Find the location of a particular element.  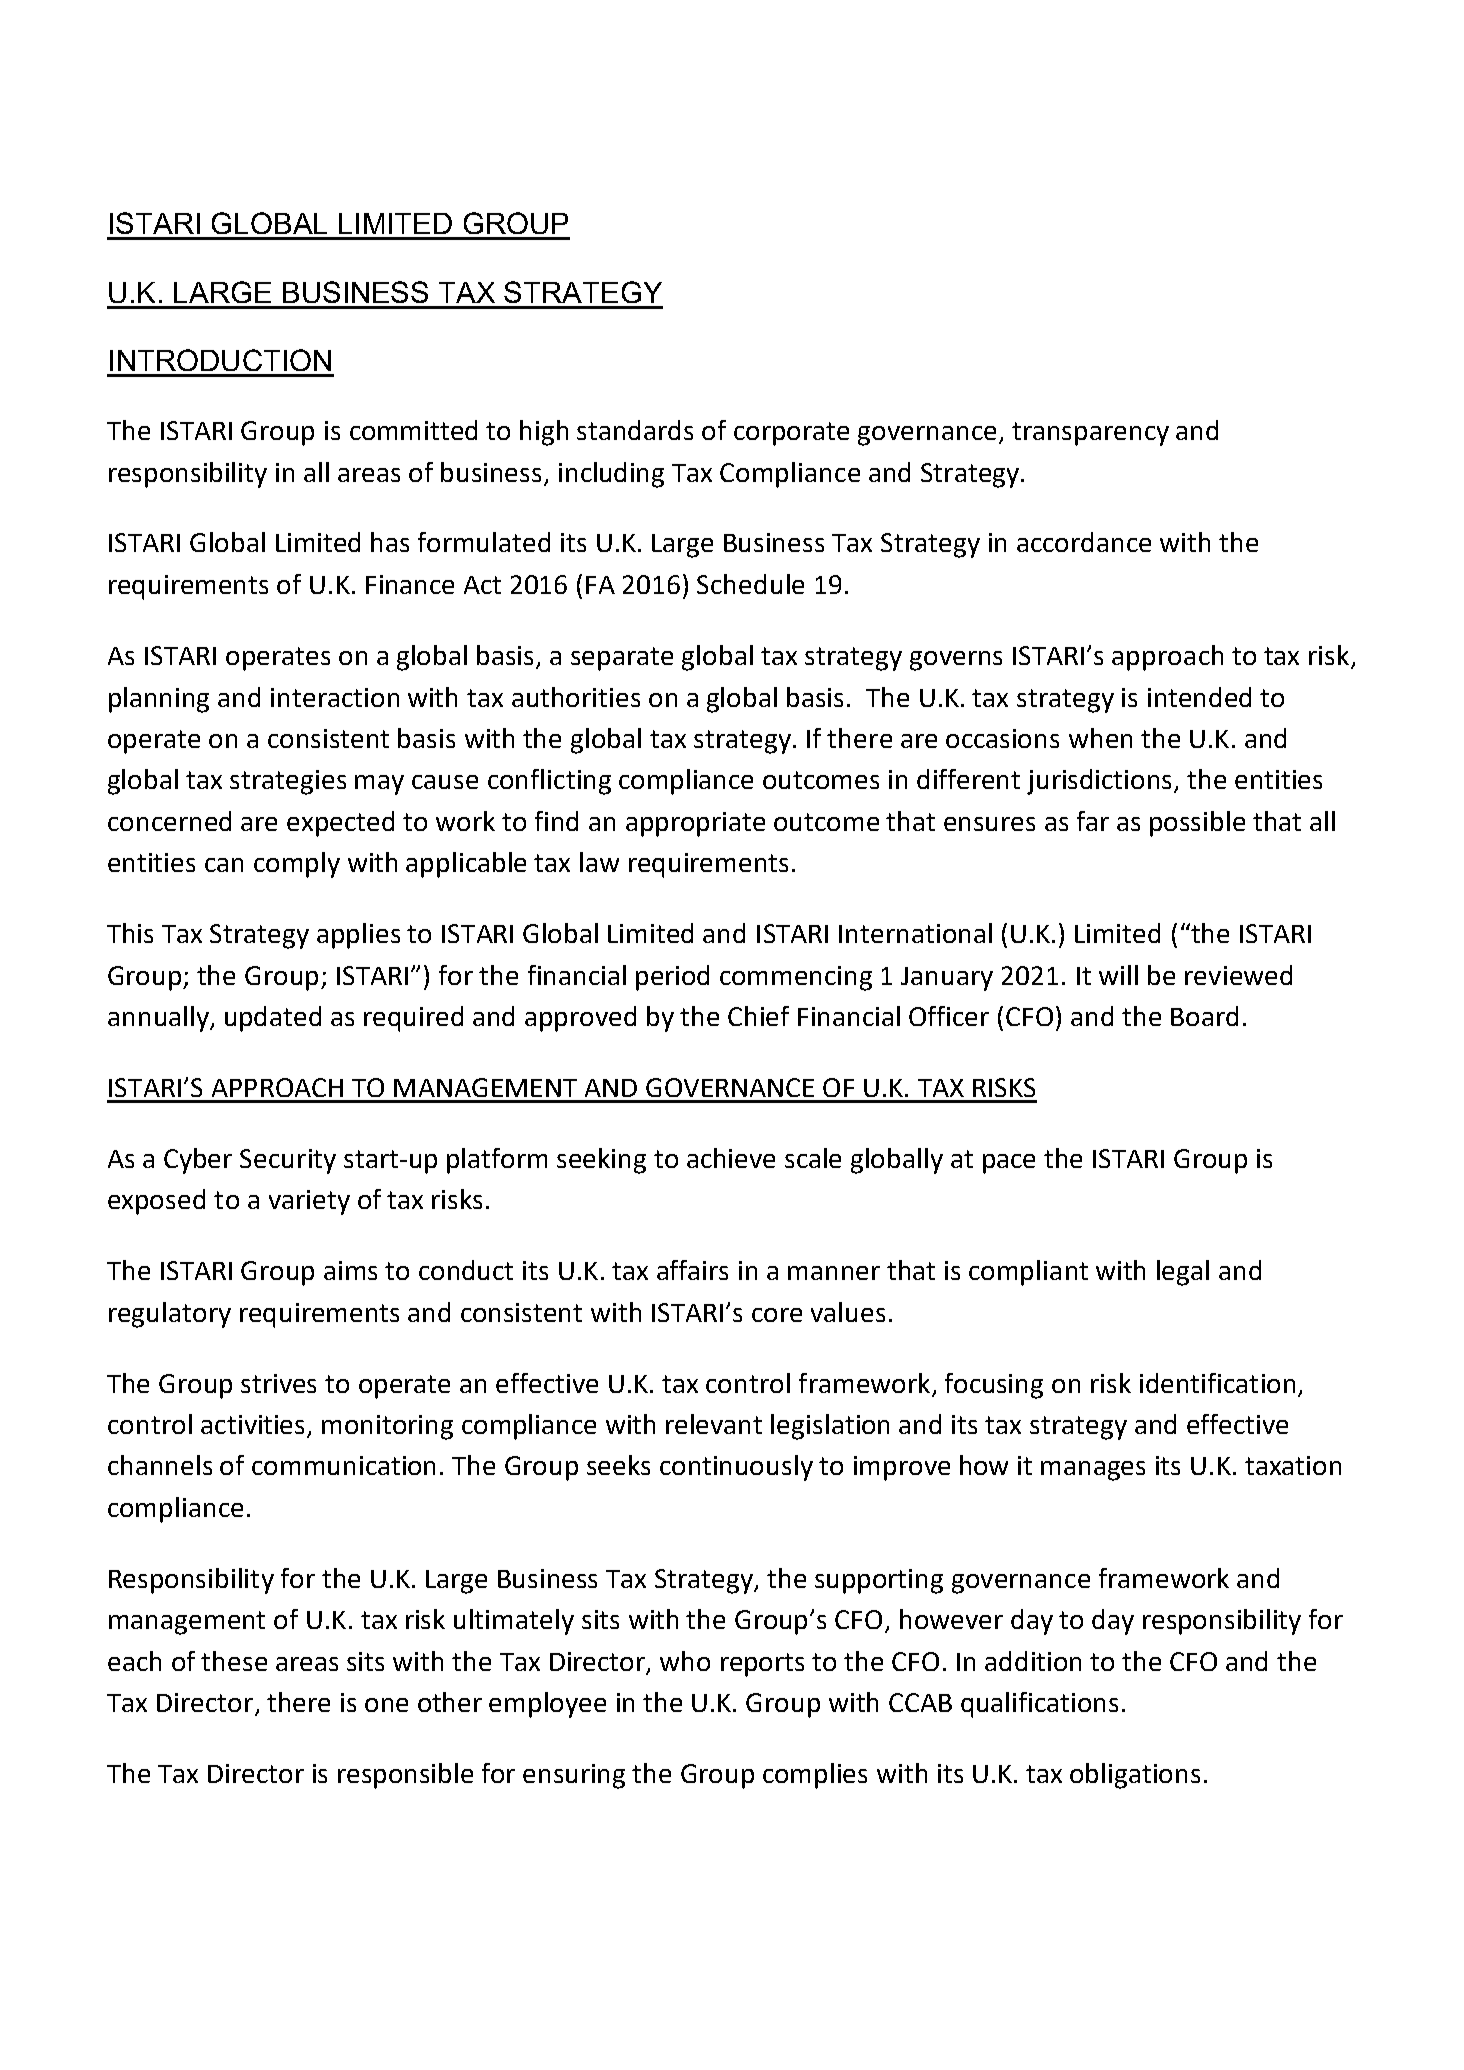

one is located at coordinates (386, 1705).
